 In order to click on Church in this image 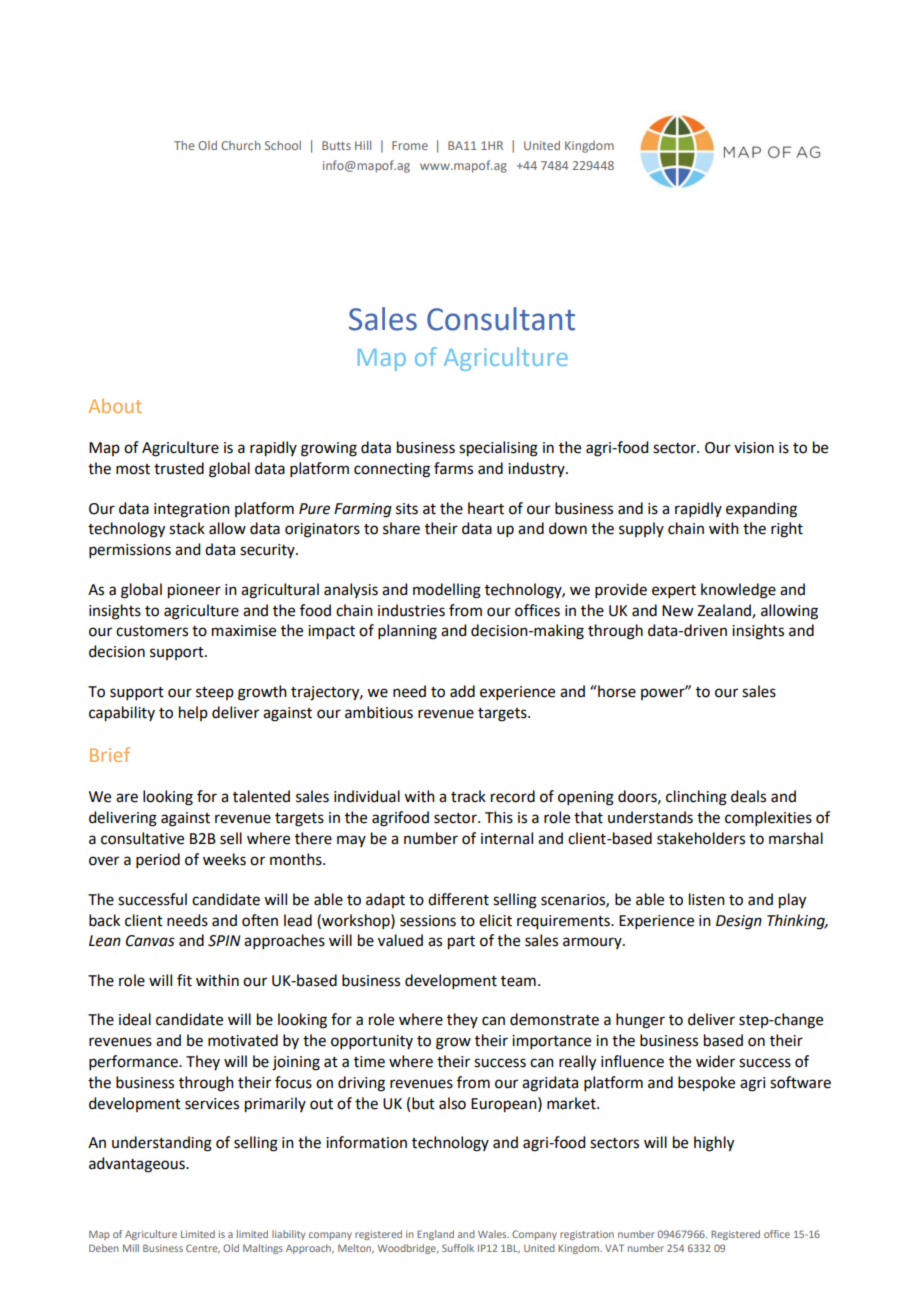, I will do `click(241, 145)`.
